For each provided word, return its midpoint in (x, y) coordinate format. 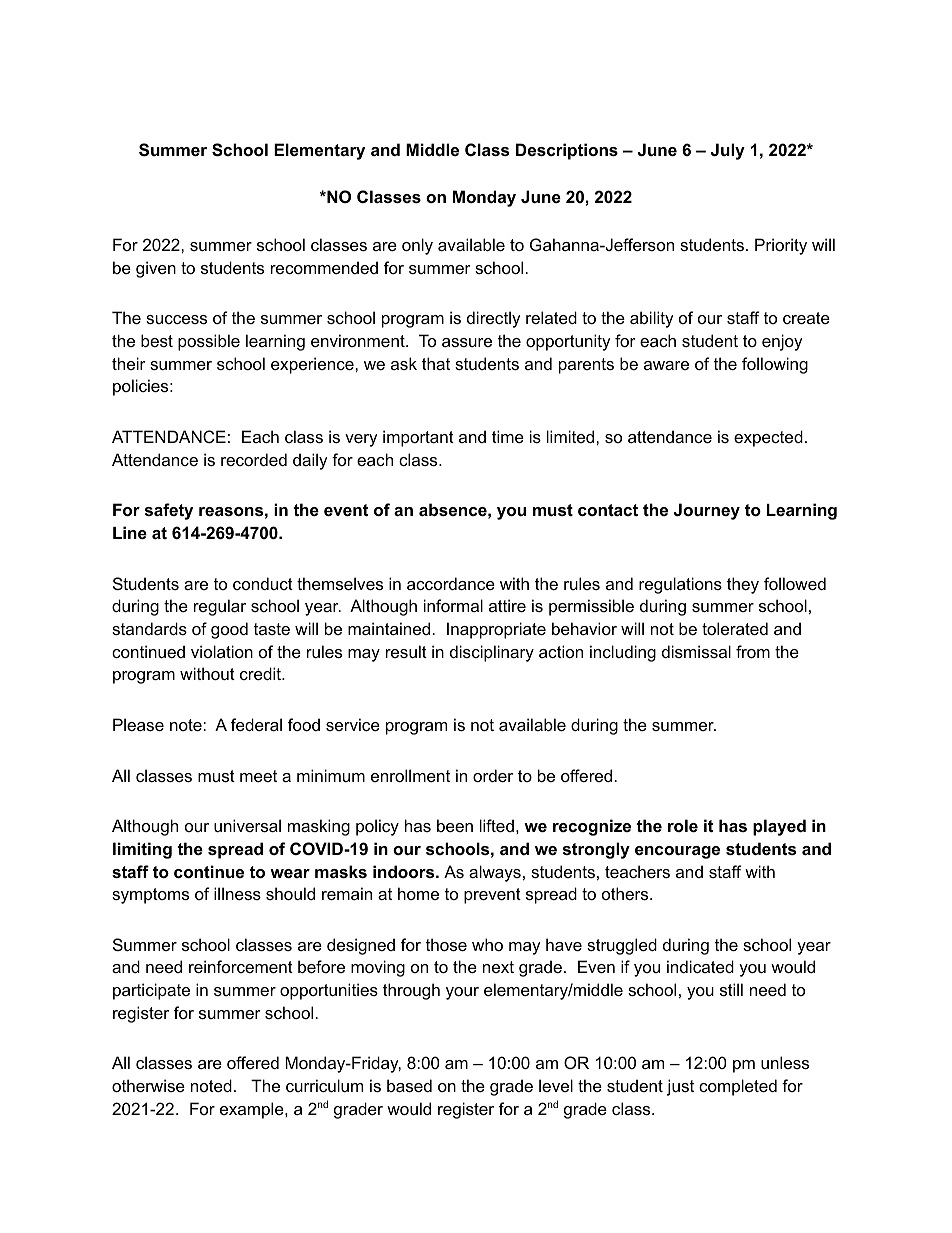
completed (738, 1087)
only (417, 246)
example (253, 1110)
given (156, 269)
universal (247, 825)
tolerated (735, 628)
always (495, 873)
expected (768, 438)
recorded (254, 459)
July (728, 151)
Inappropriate (496, 630)
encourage (677, 852)
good (229, 630)
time (508, 436)
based (409, 1085)
